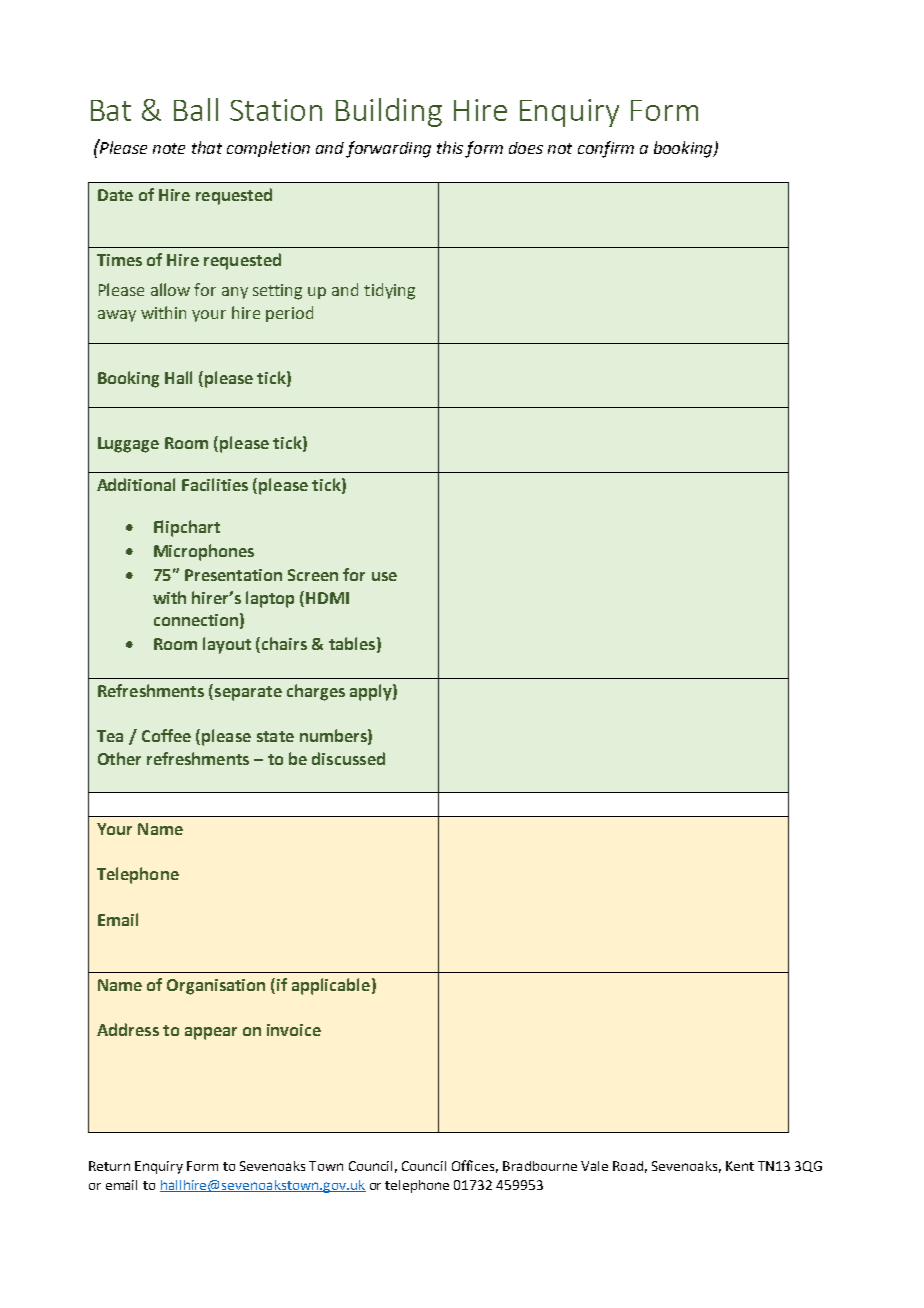  Describe the element at coordinates (166, 735) in the screenshot. I see `Coffee` at that location.
